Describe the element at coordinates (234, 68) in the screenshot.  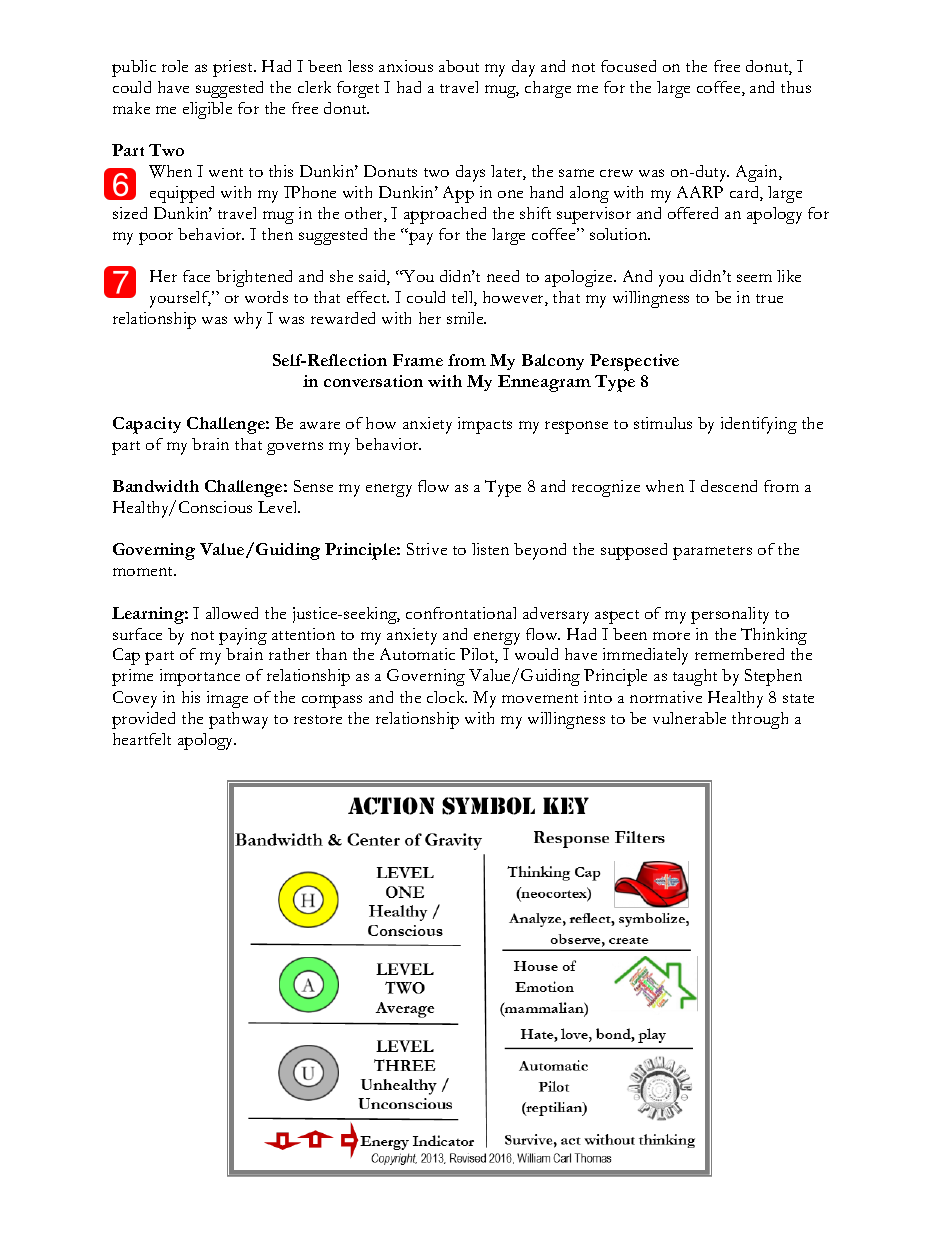
I see `priest` at that location.
